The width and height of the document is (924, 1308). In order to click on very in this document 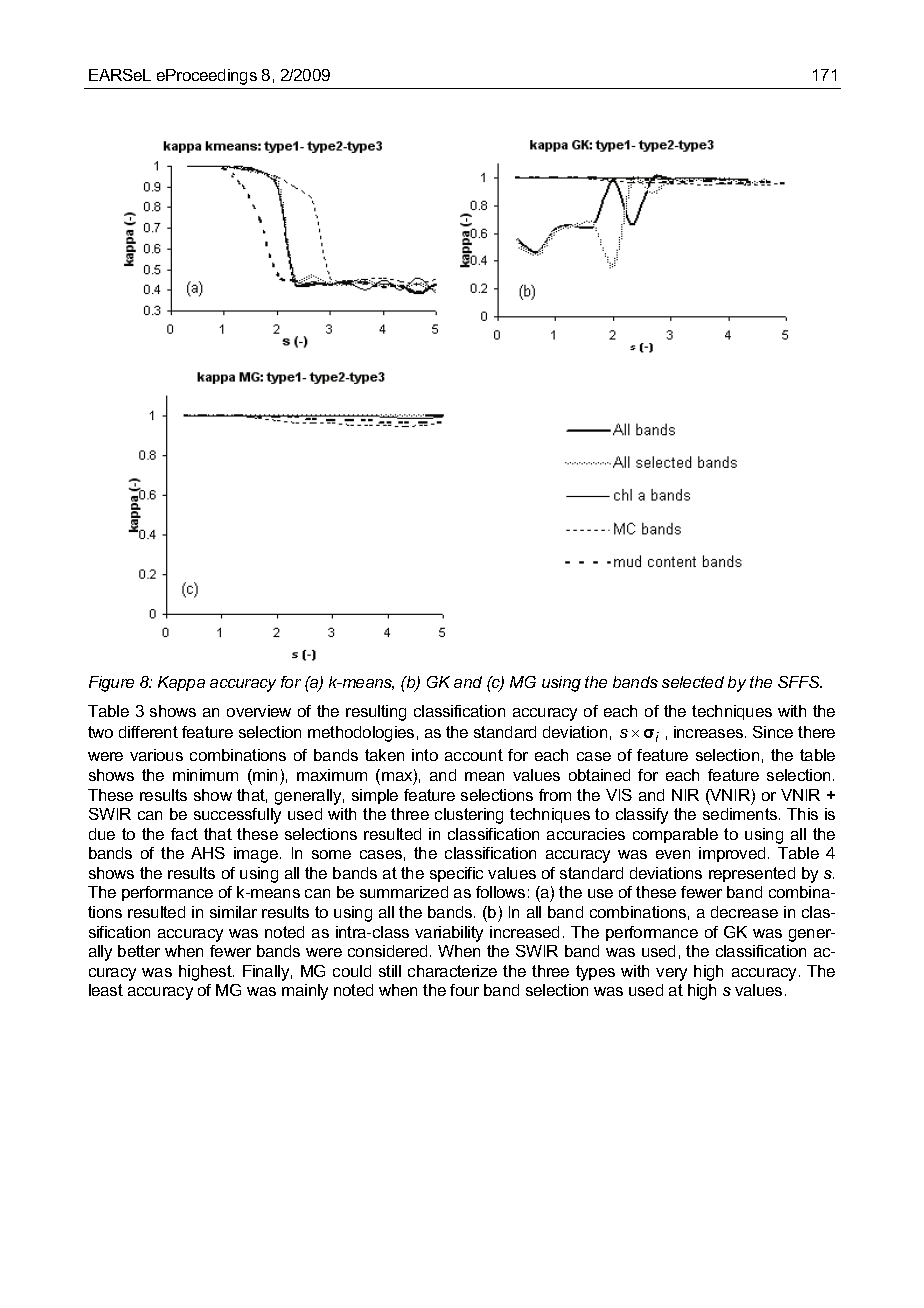, I will do `click(671, 974)`.
